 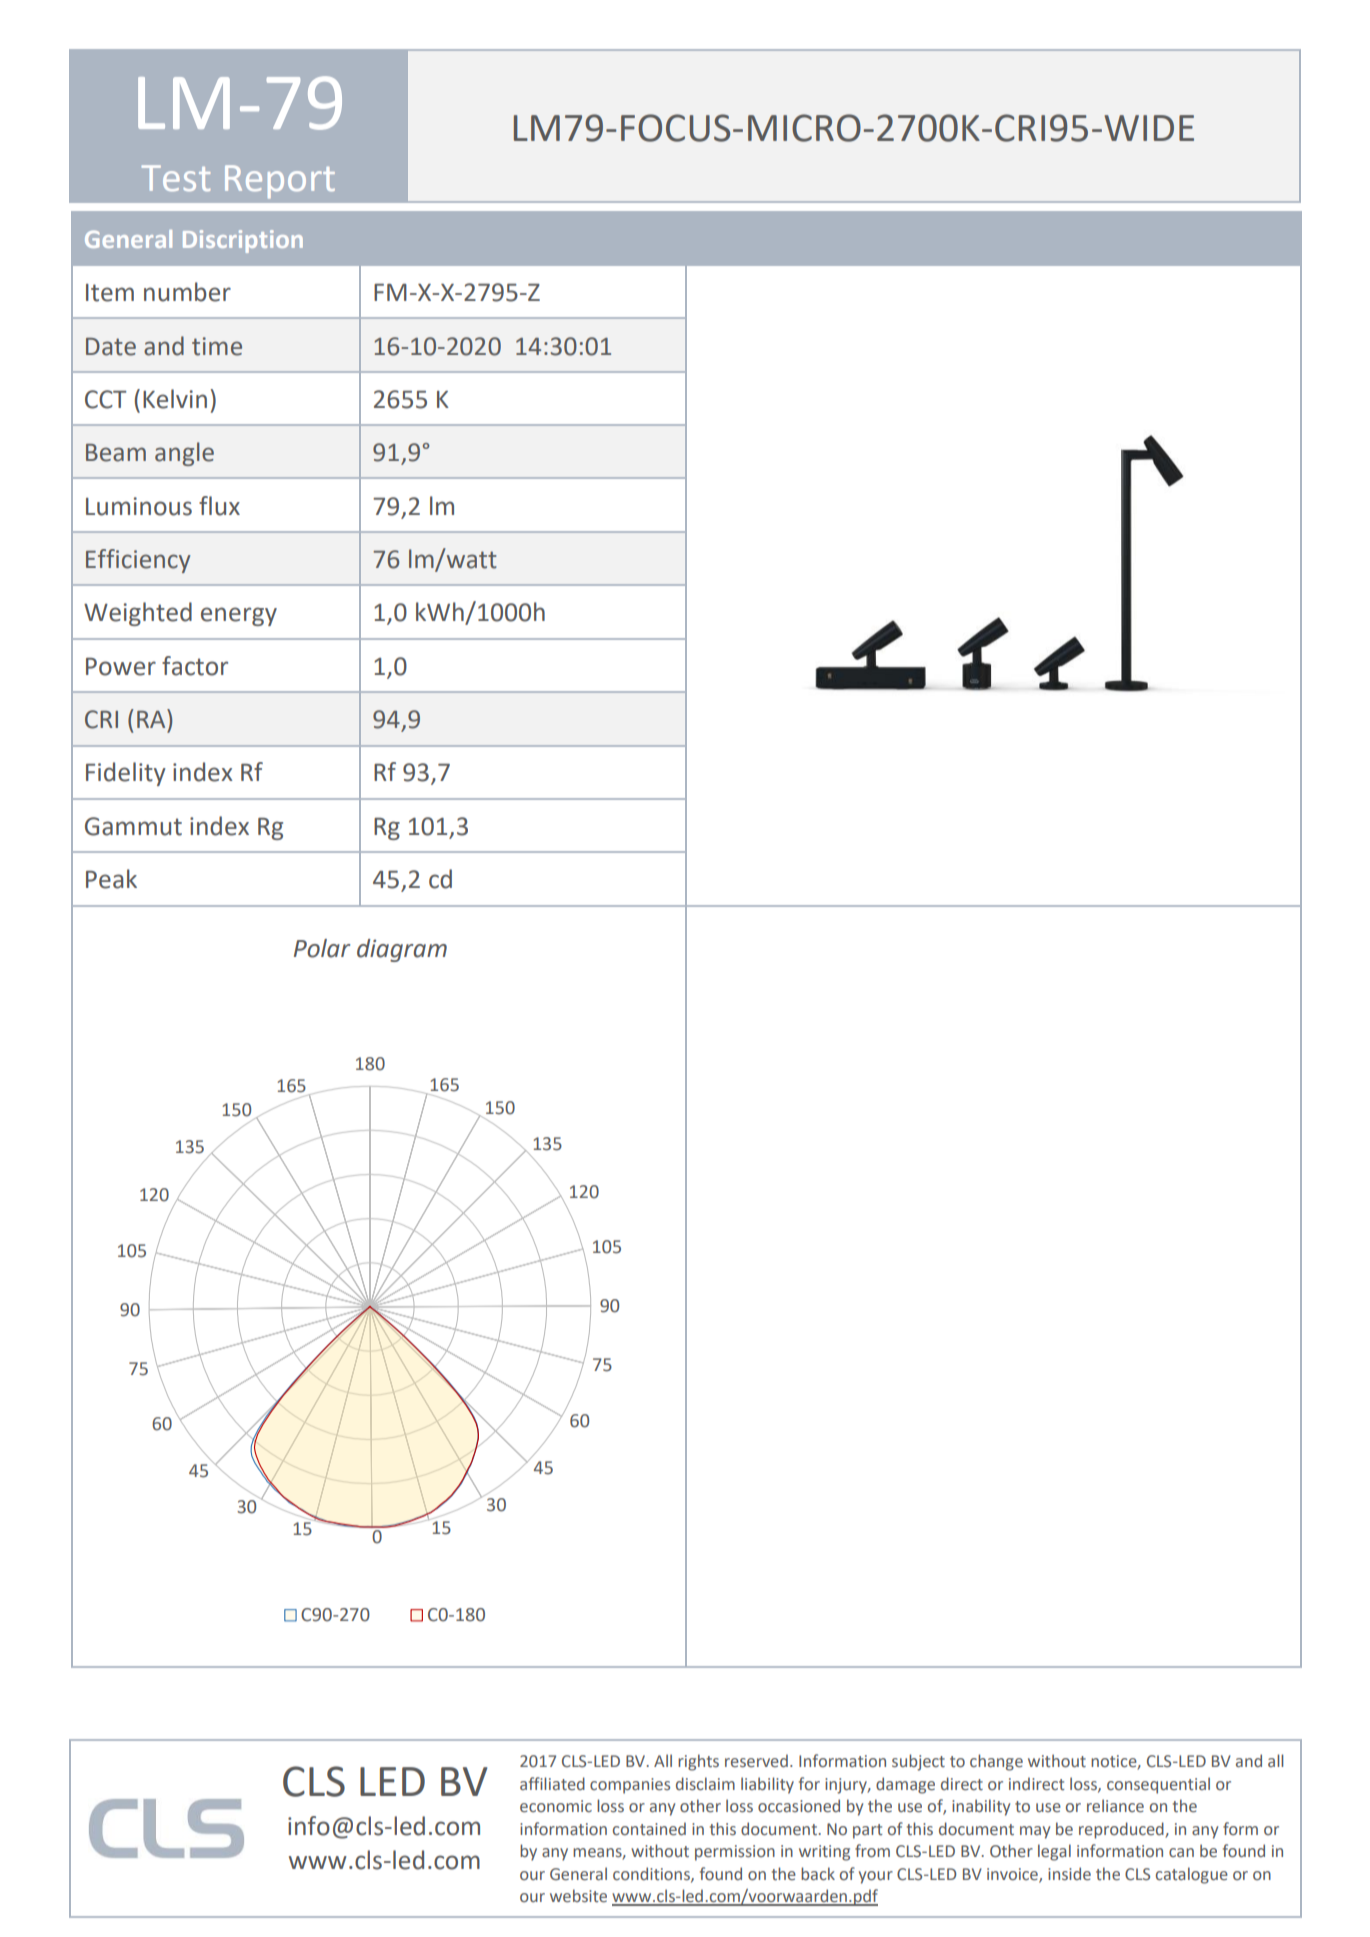 I want to click on subject, so click(x=918, y=1762).
